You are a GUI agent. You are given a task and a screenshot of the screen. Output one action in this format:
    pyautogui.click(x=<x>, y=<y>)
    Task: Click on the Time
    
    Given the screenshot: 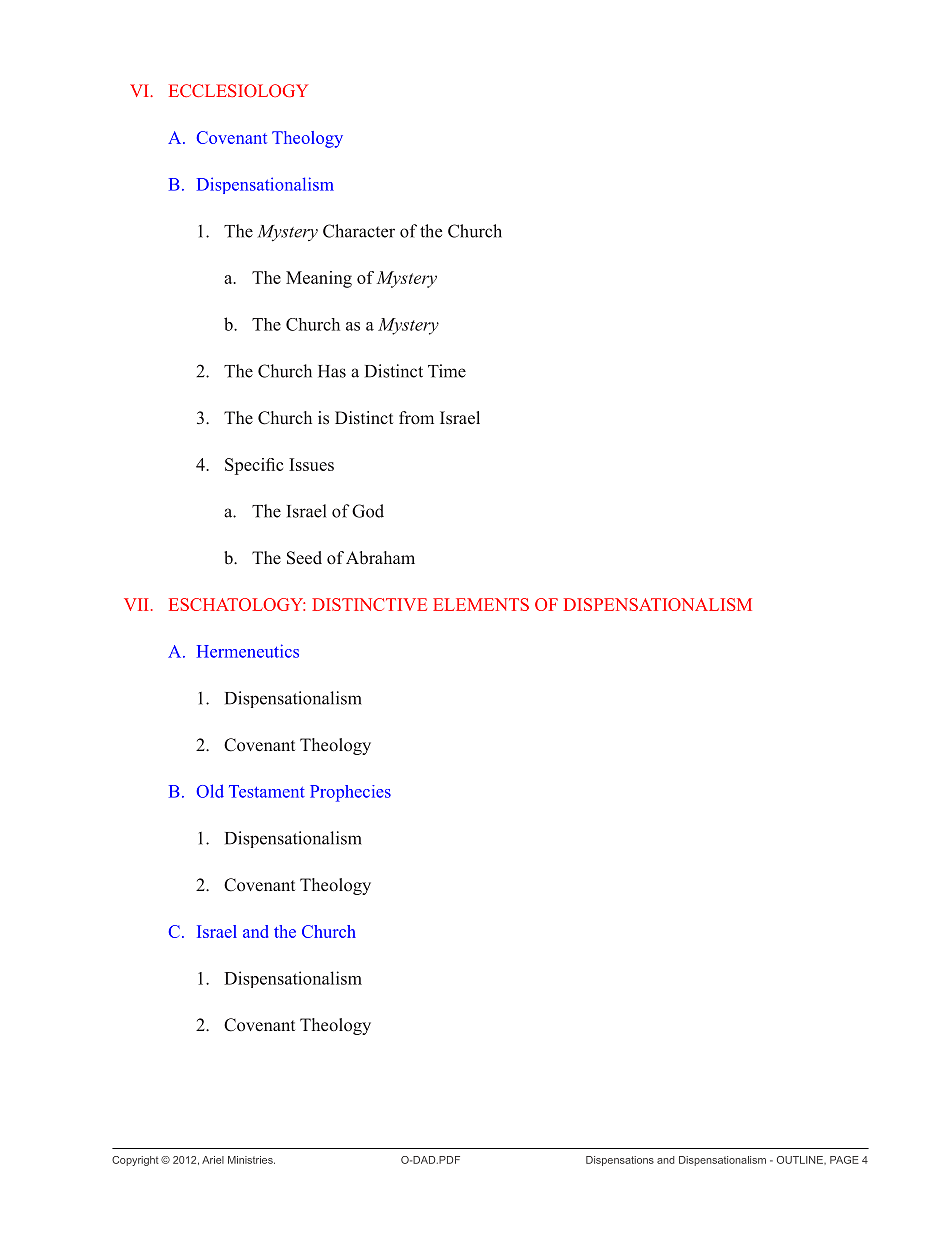 What is the action you would take?
    pyautogui.click(x=447, y=371)
